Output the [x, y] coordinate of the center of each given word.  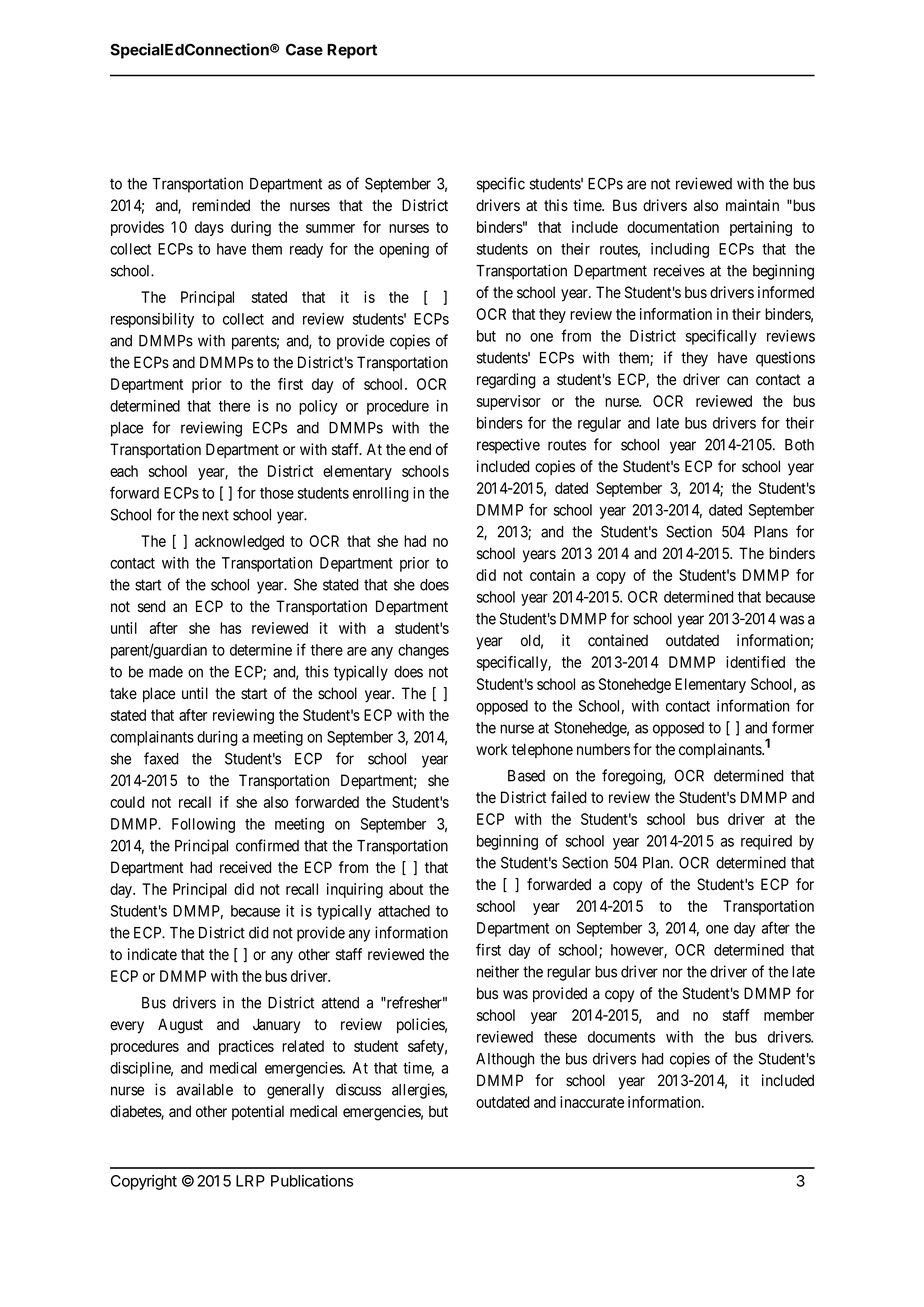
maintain [752, 205]
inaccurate [592, 1102]
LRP [250, 1181]
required [766, 842]
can [737, 380]
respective [508, 446]
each [124, 471]
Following [203, 825]
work [492, 749]
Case [304, 49]
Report [352, 51]
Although [505, 1060]
